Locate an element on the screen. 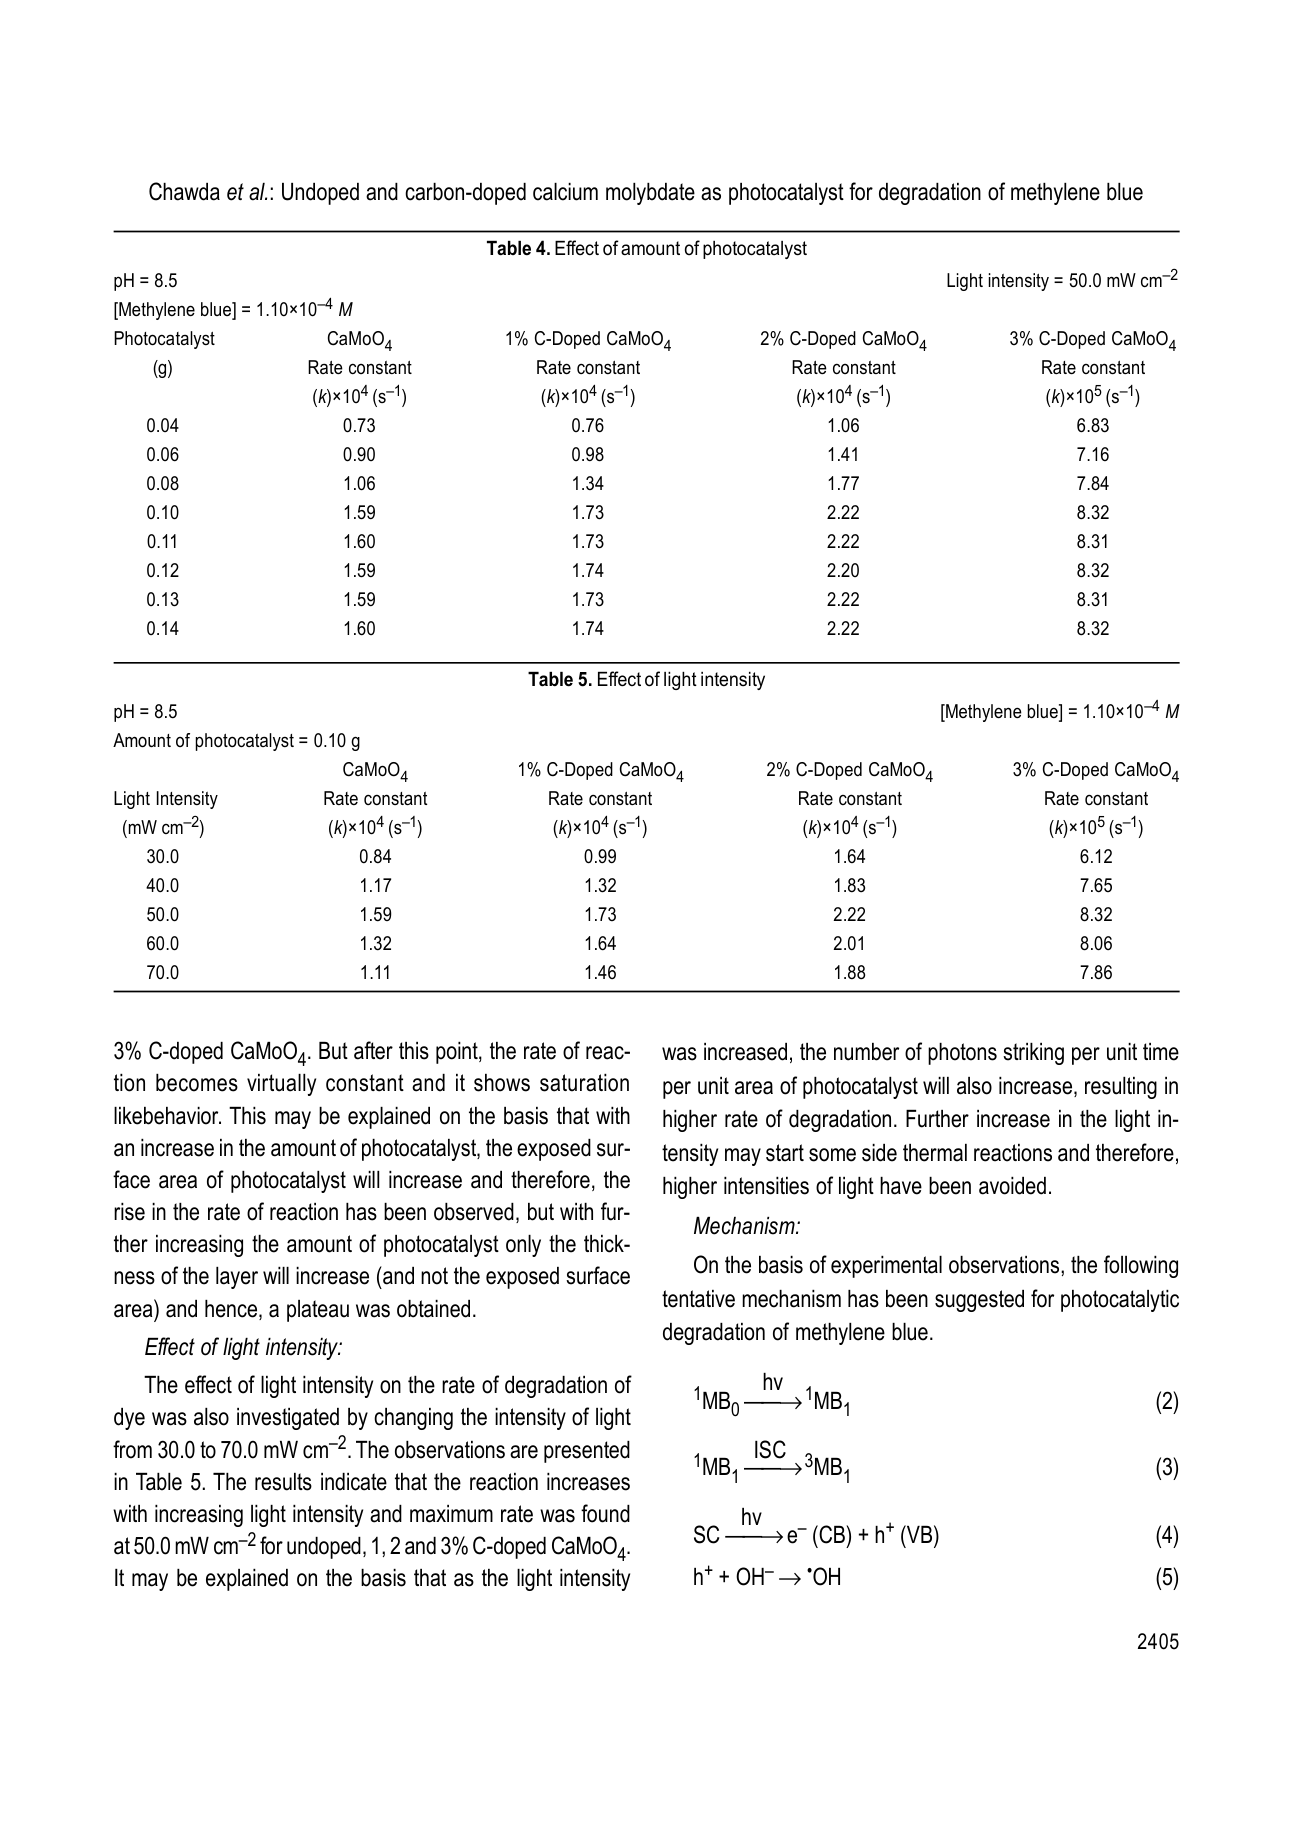 This screenshot has height=1830, width=1293. calcium is located at coordinates (565, 192).
